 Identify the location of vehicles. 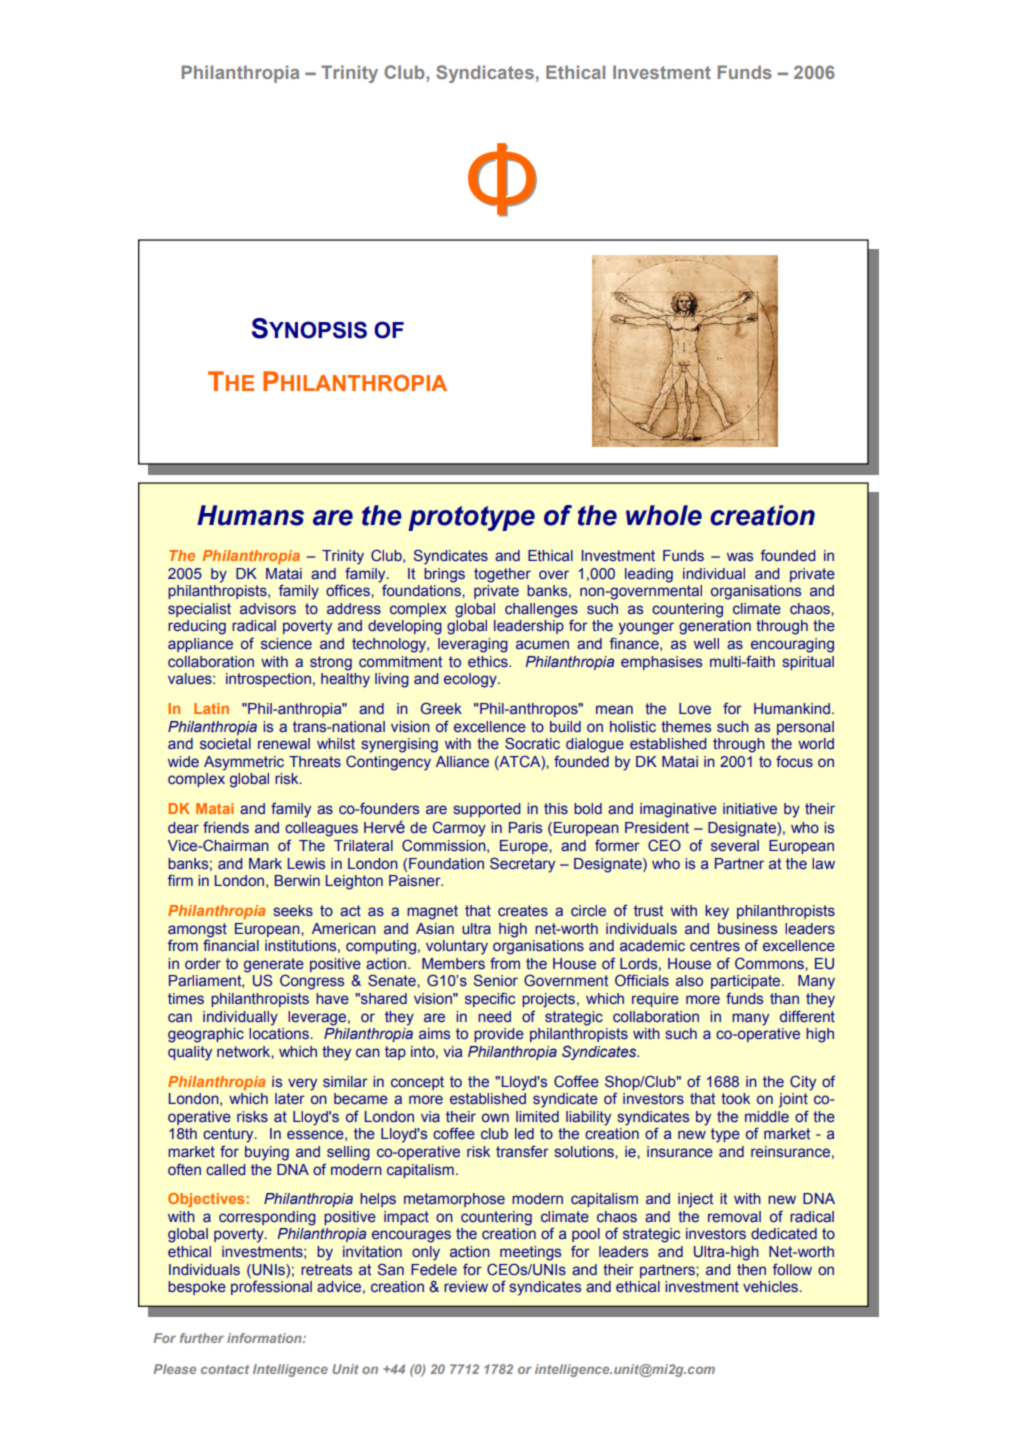
(772, 1286).
